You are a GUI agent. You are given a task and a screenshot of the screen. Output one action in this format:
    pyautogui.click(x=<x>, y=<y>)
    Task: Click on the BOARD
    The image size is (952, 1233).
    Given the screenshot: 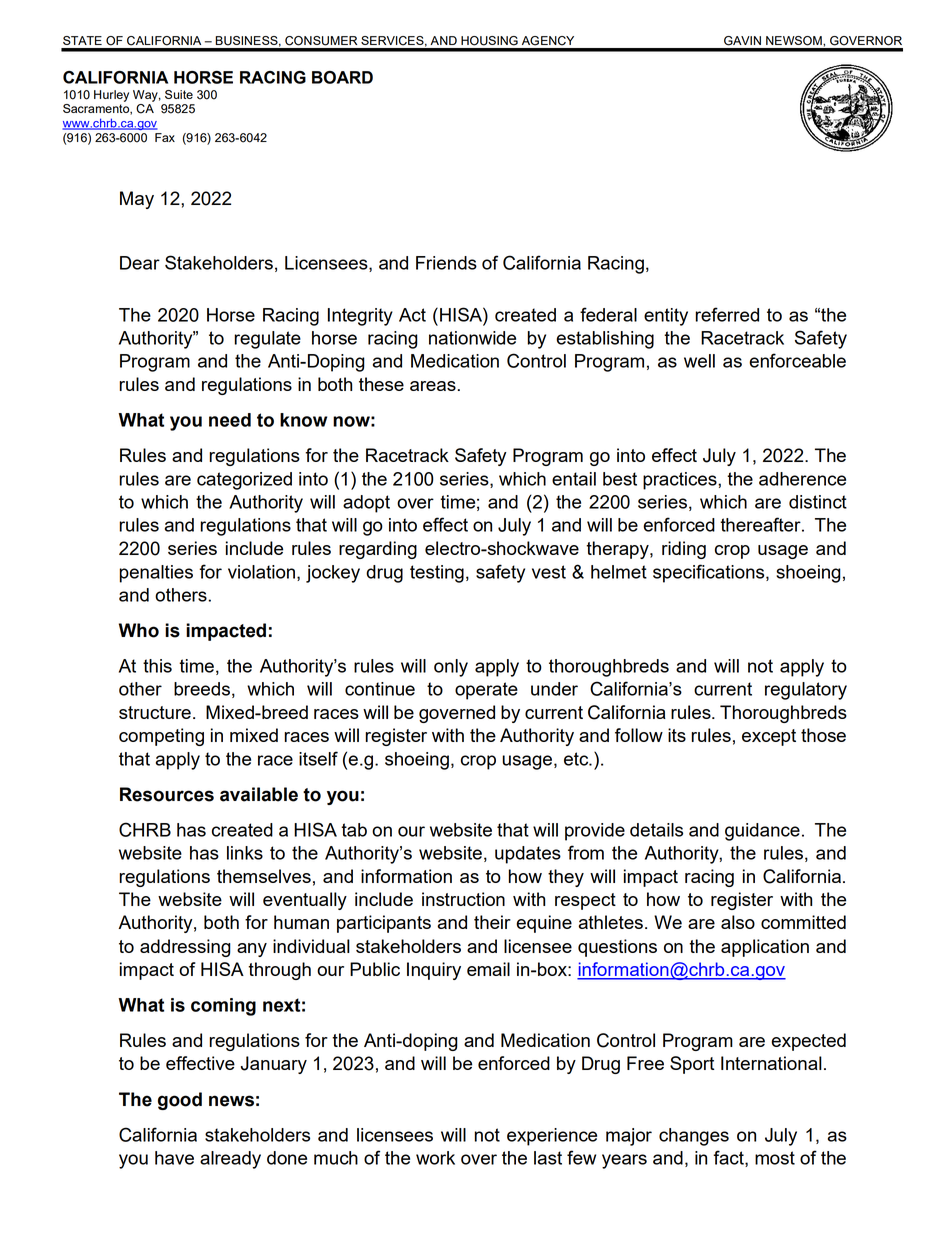 What is the action you would take?
    pyautogui.click(x=342, y=77)
